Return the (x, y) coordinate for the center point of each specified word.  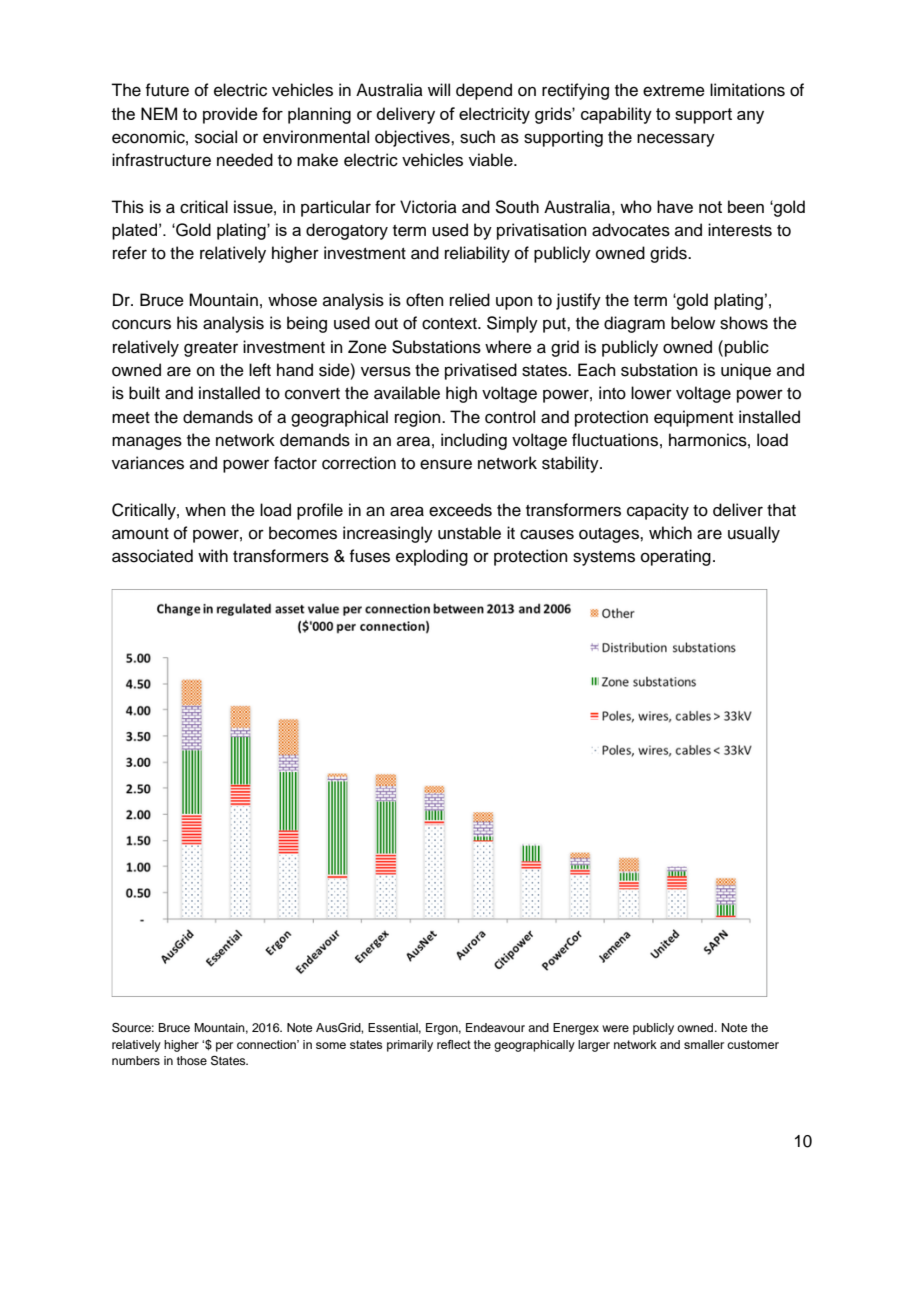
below (693, 323)
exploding (432, 557)
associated (152, 556)
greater (211, 349)
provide (230, 115)
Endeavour (495, 1027)
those (192, 1060)
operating (676, 557)
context (450, 324)
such (477, 137)
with (213, 555)
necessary (676, 140)
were (615, 1028)
